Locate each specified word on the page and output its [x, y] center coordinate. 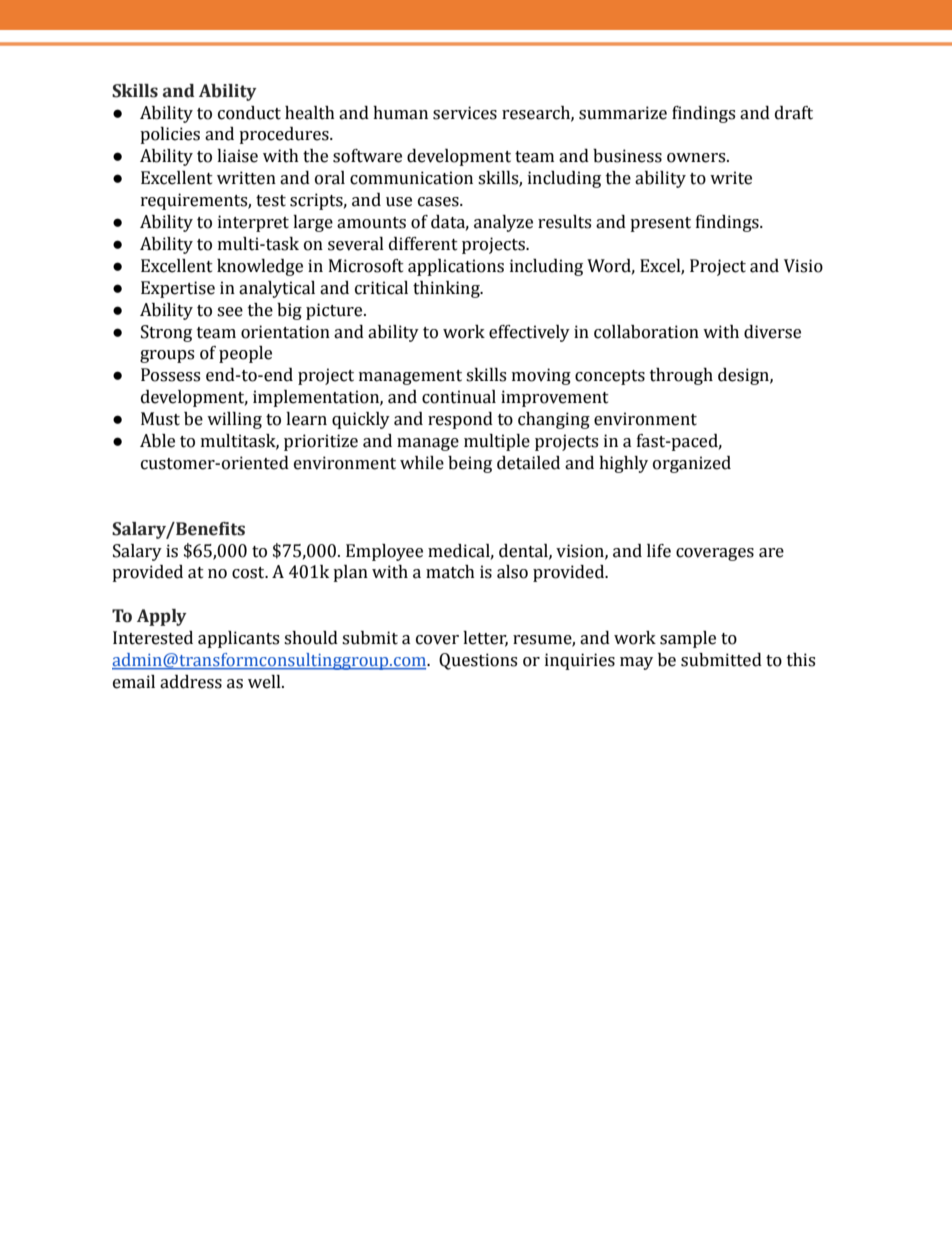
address [191, 682]
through [681, 376]
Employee [384, 552]
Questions [478, 661]
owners [697, 158]
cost [249, 573]
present [660, 224]
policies [170, 135]
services [465, 113]
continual [459, 397]
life [659, 551]
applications [456, 267]
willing [234, 420]
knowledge [260, 267]
